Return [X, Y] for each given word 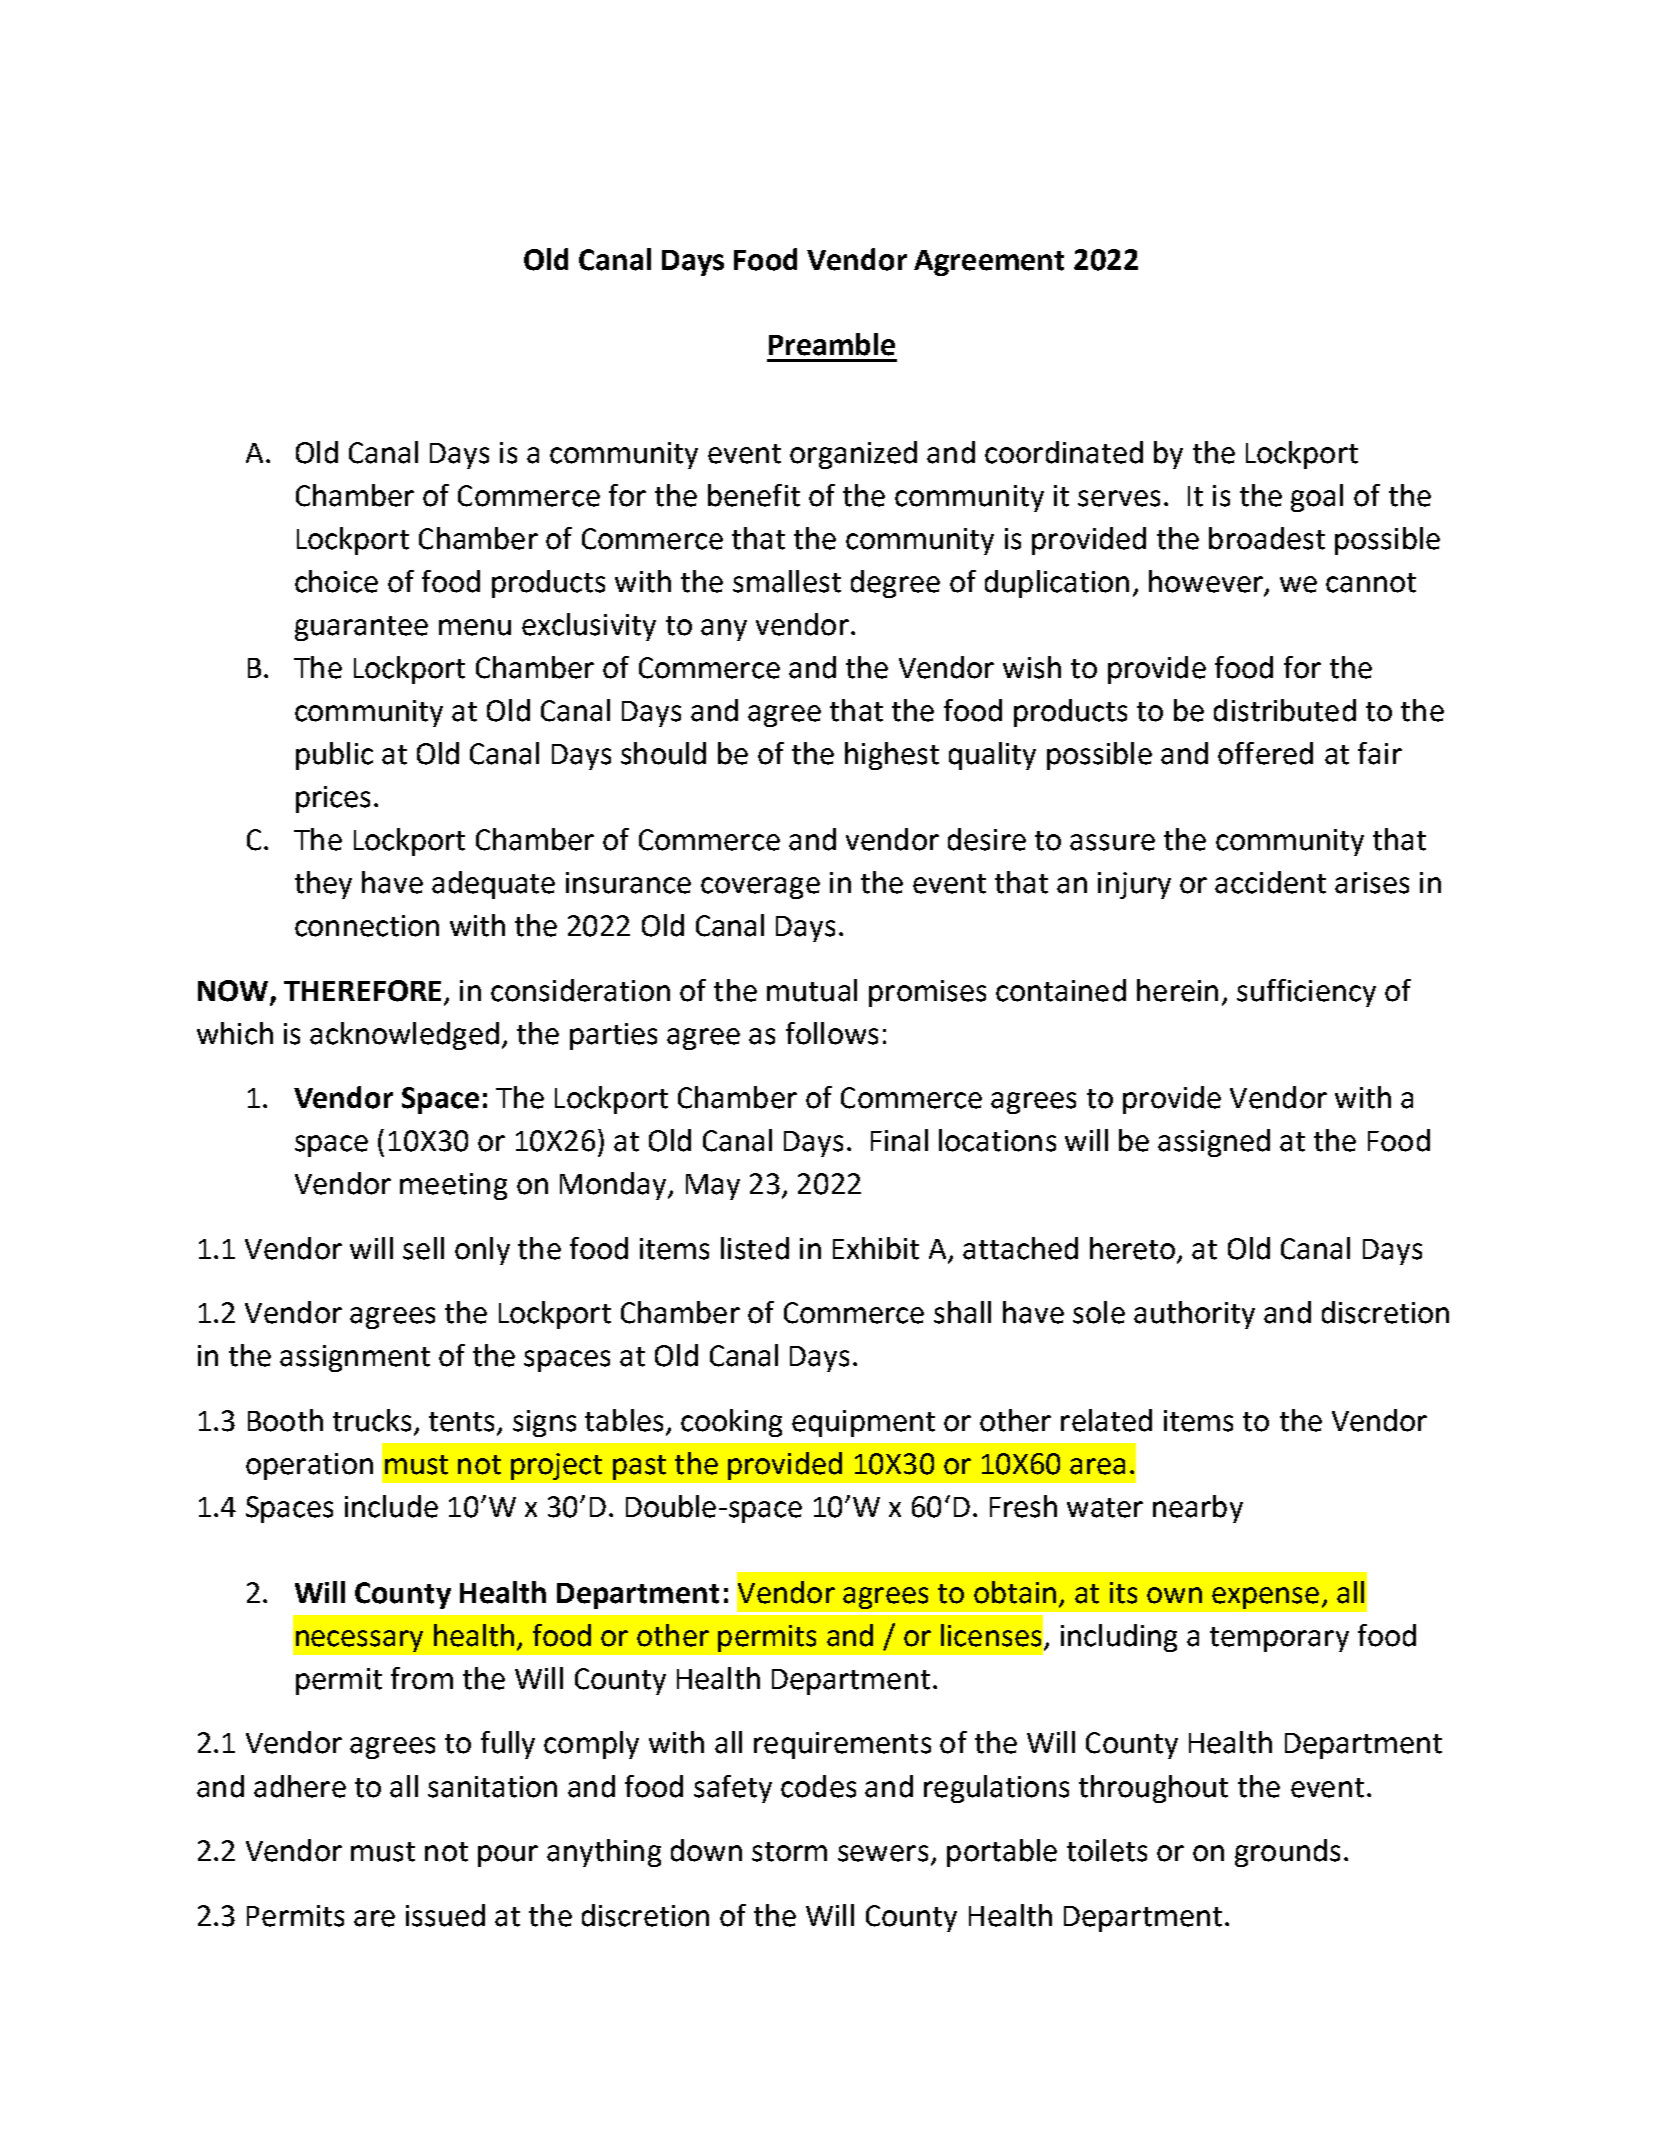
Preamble [832, 344]
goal [1317, 498]
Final [899, 1140]
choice [336, 581]
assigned [1214, 1143]
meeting [453, 1186]
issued [445, 1915]
